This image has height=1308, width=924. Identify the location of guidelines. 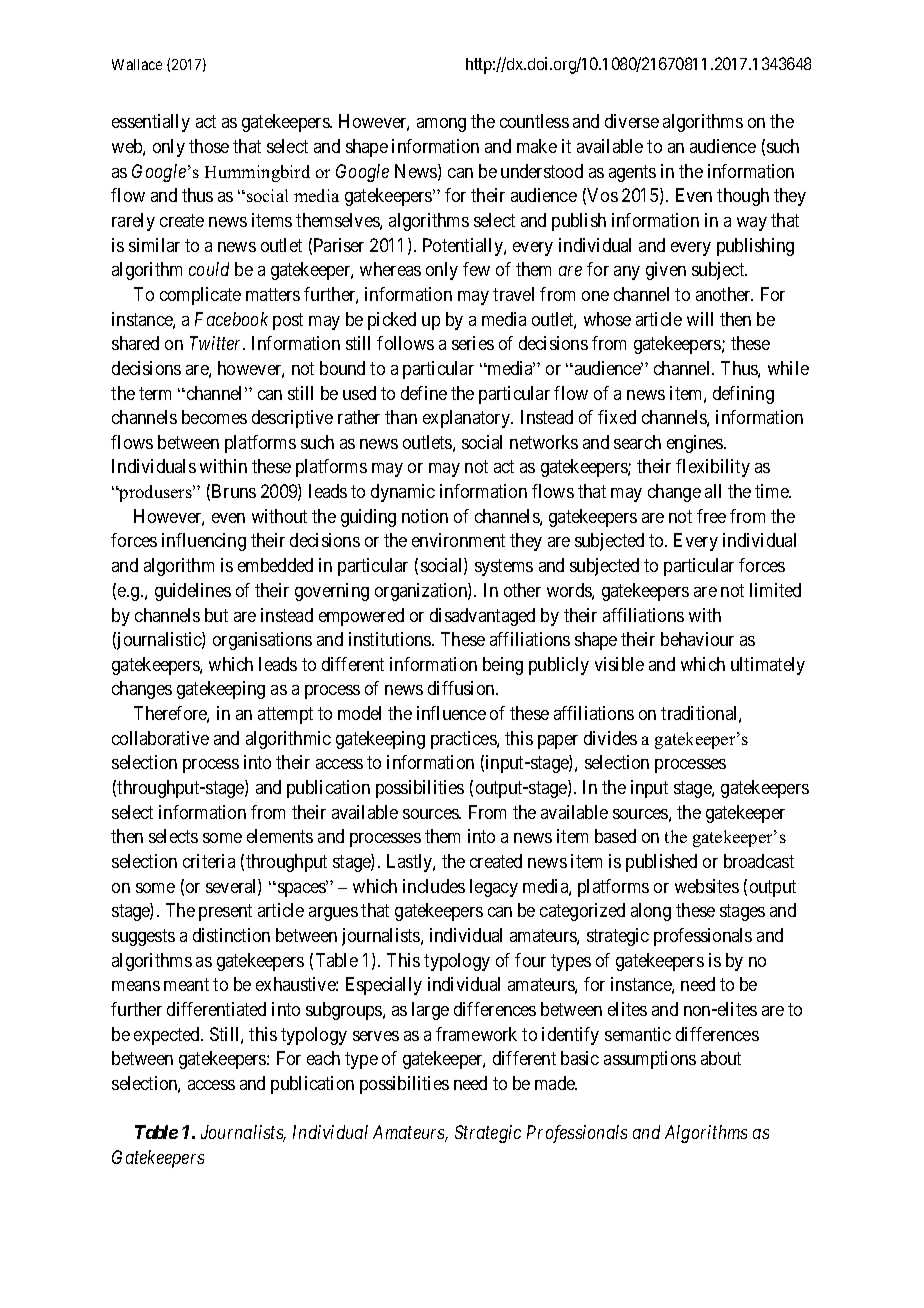
(193, 592).
